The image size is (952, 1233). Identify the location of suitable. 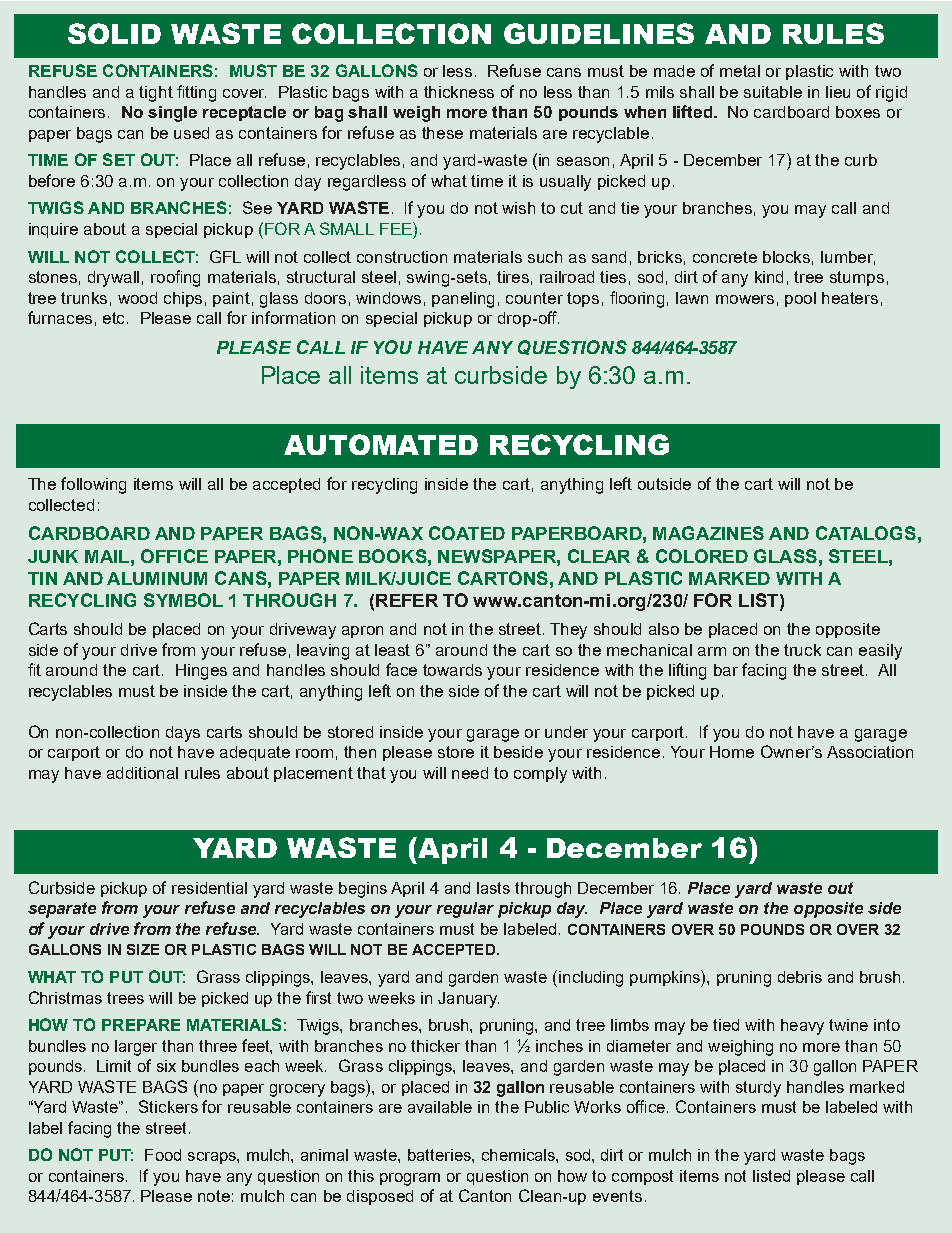
(773, 92).
